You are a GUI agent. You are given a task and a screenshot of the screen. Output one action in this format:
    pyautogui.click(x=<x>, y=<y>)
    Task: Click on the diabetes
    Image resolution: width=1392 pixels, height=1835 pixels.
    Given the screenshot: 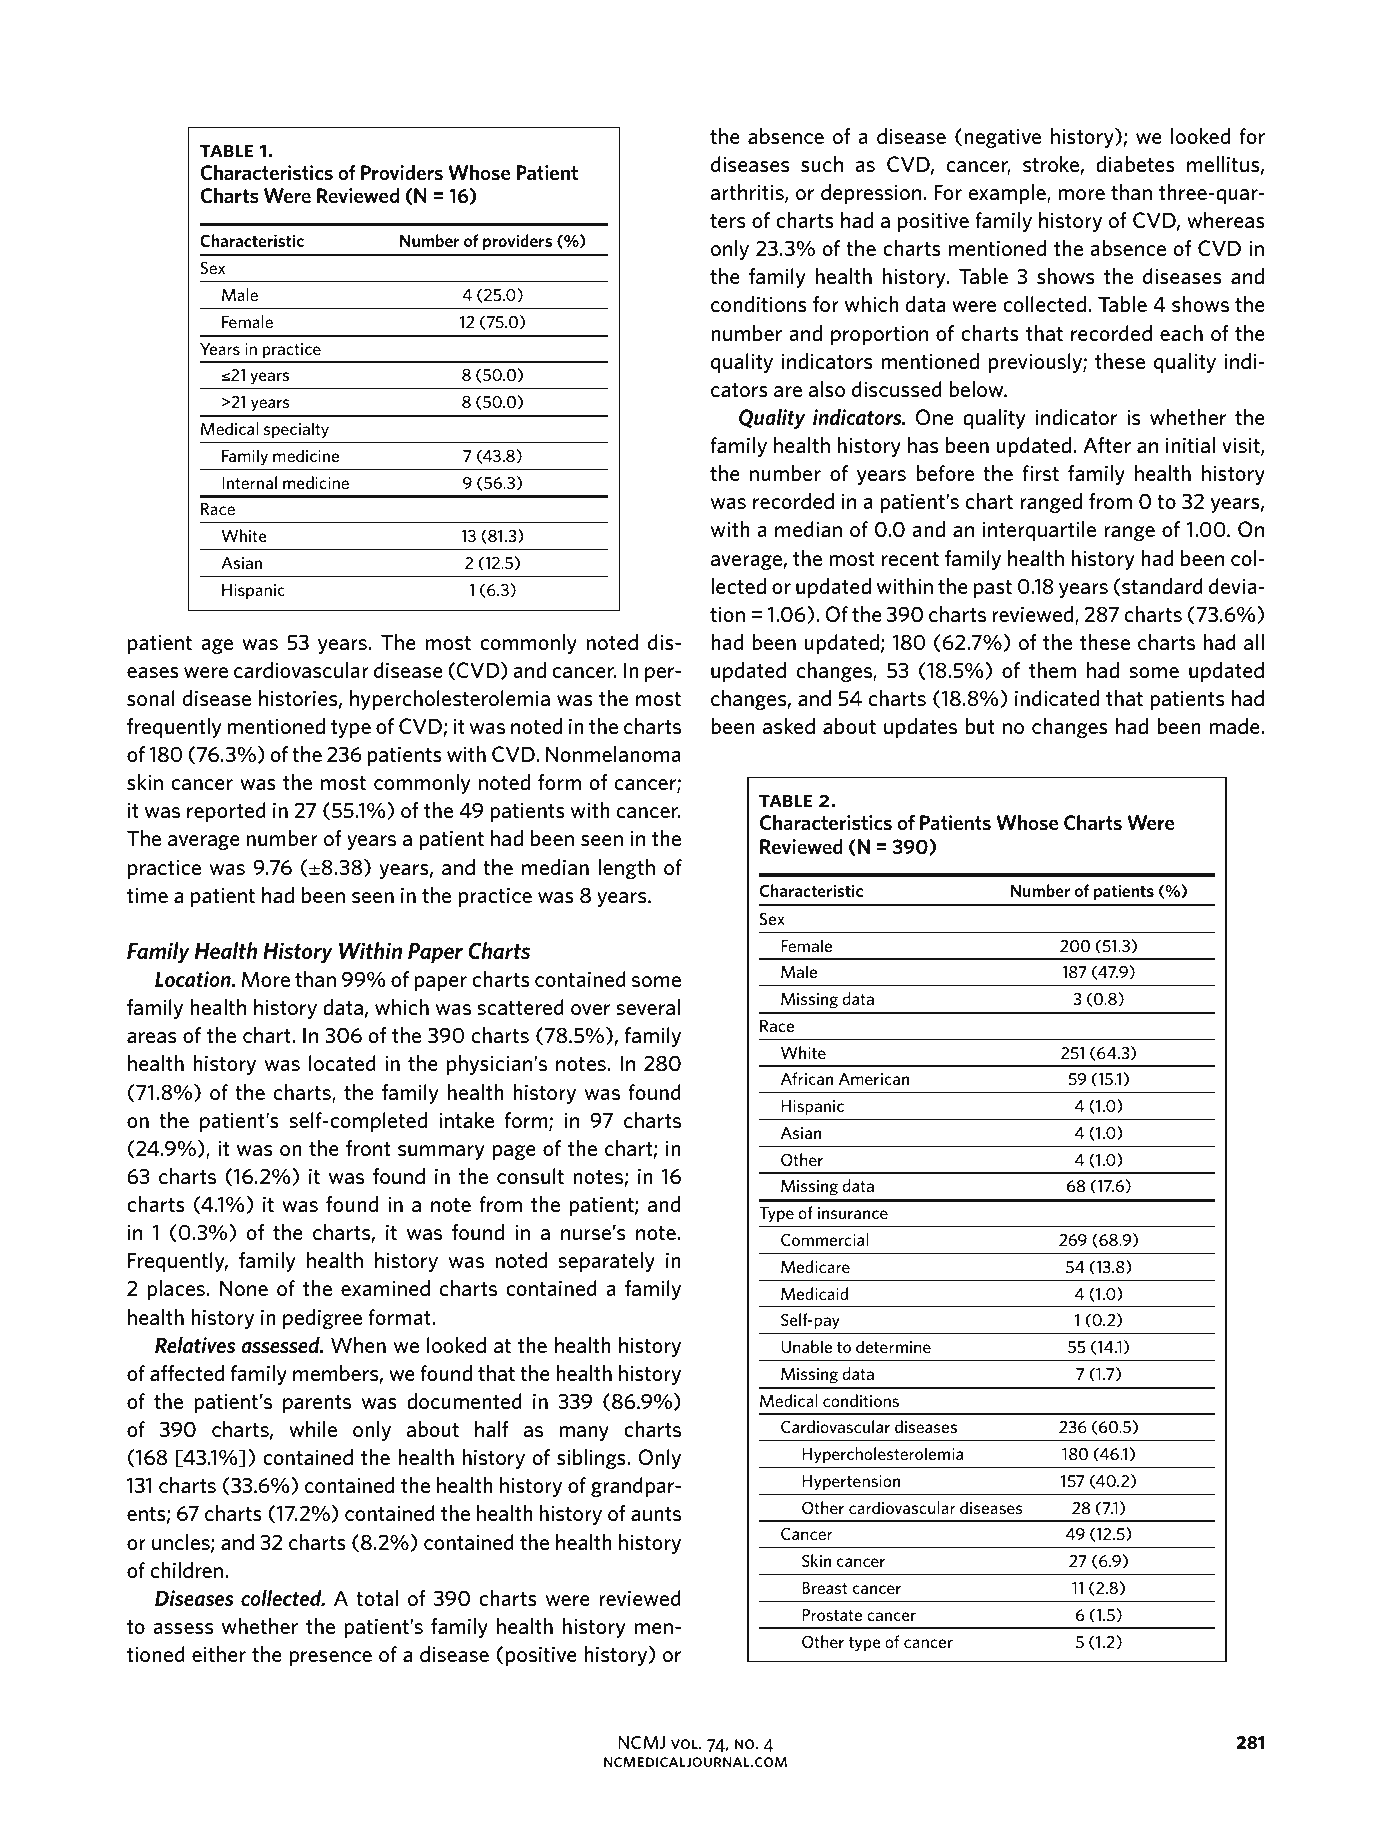 What is the action you would take?
    pyautogui.click(x=1135, y=164)
